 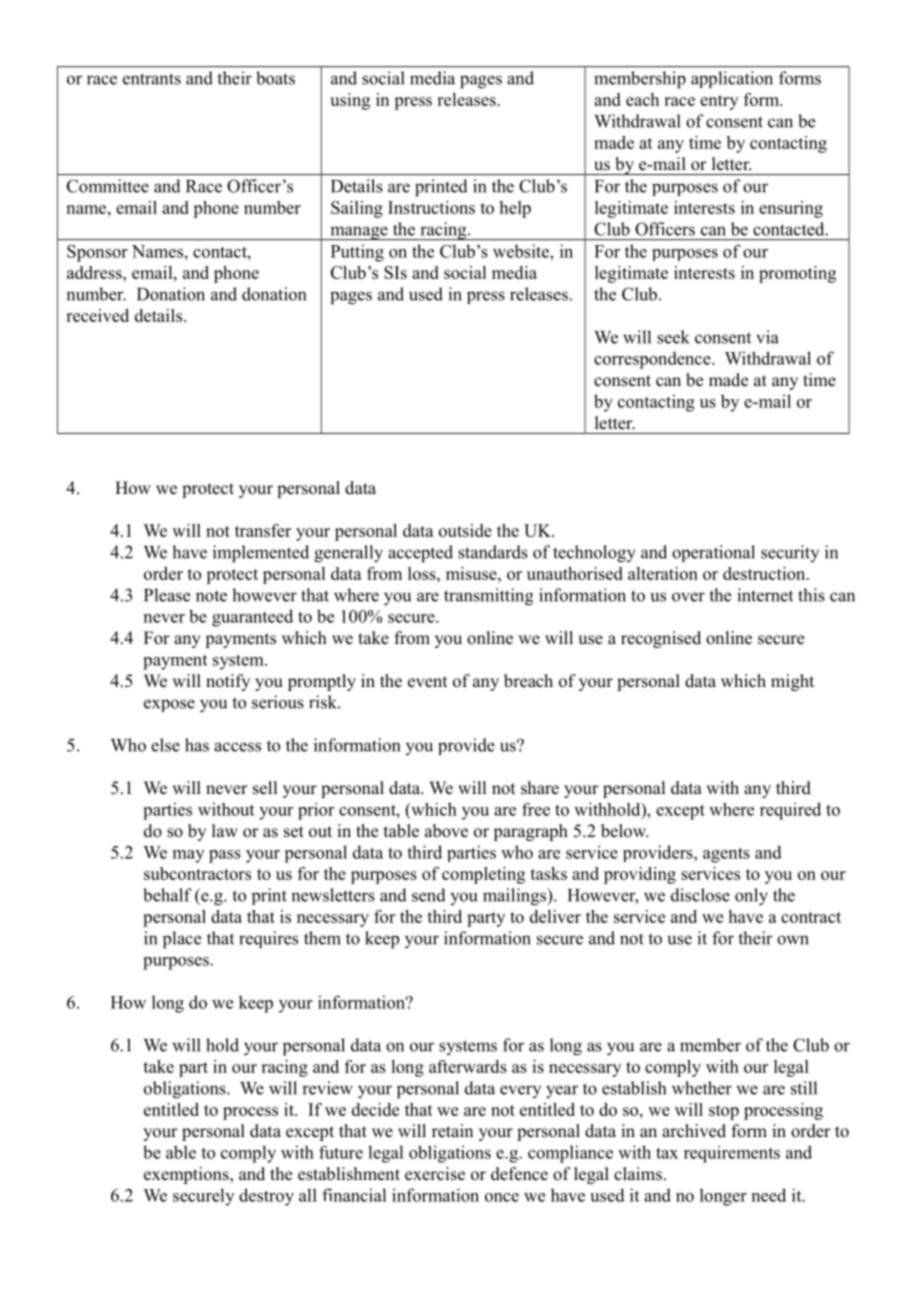 I want to click on law, so click(x=225, y=830).
